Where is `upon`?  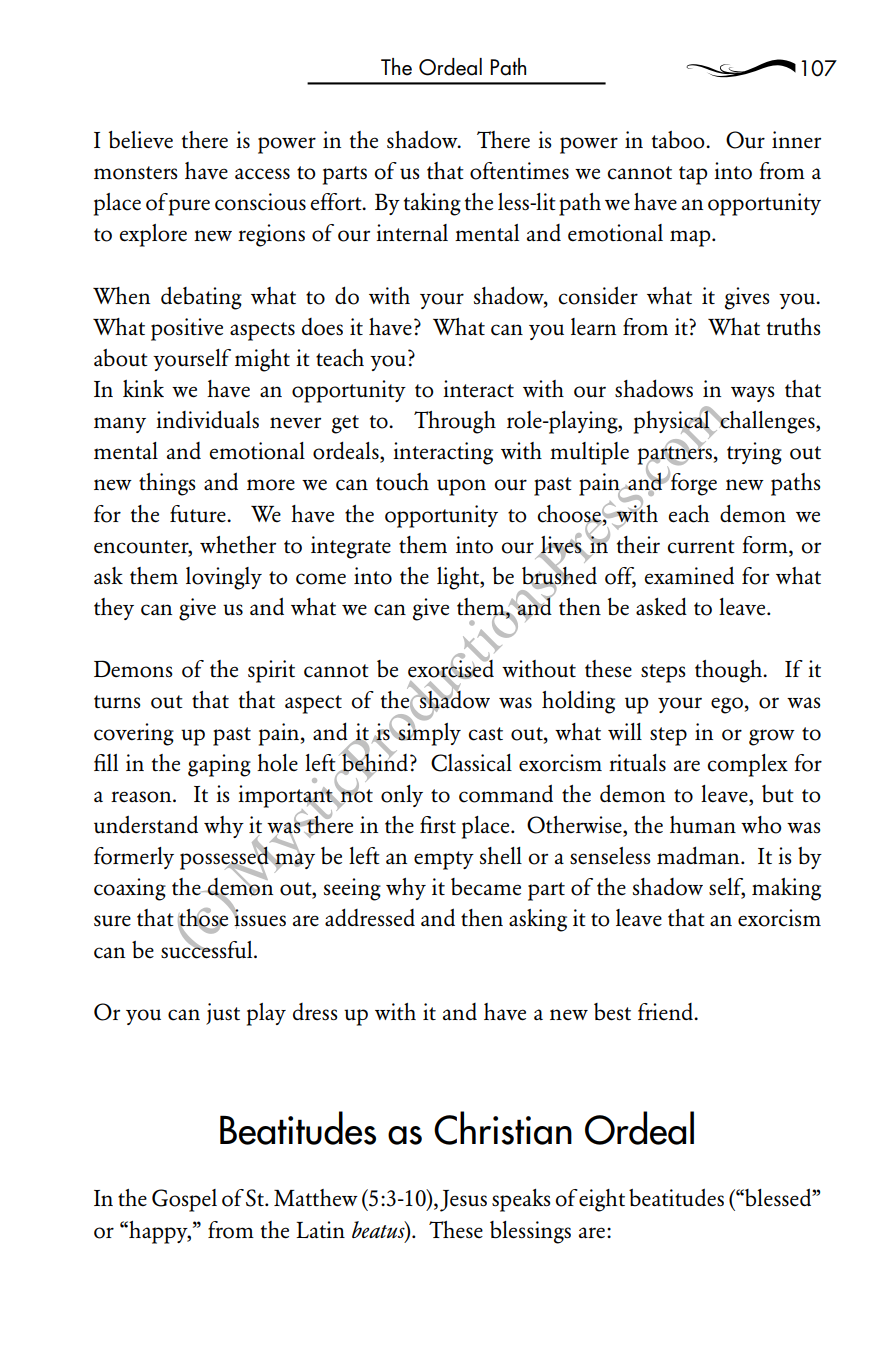 upon is located at coordinates (461, 487).
